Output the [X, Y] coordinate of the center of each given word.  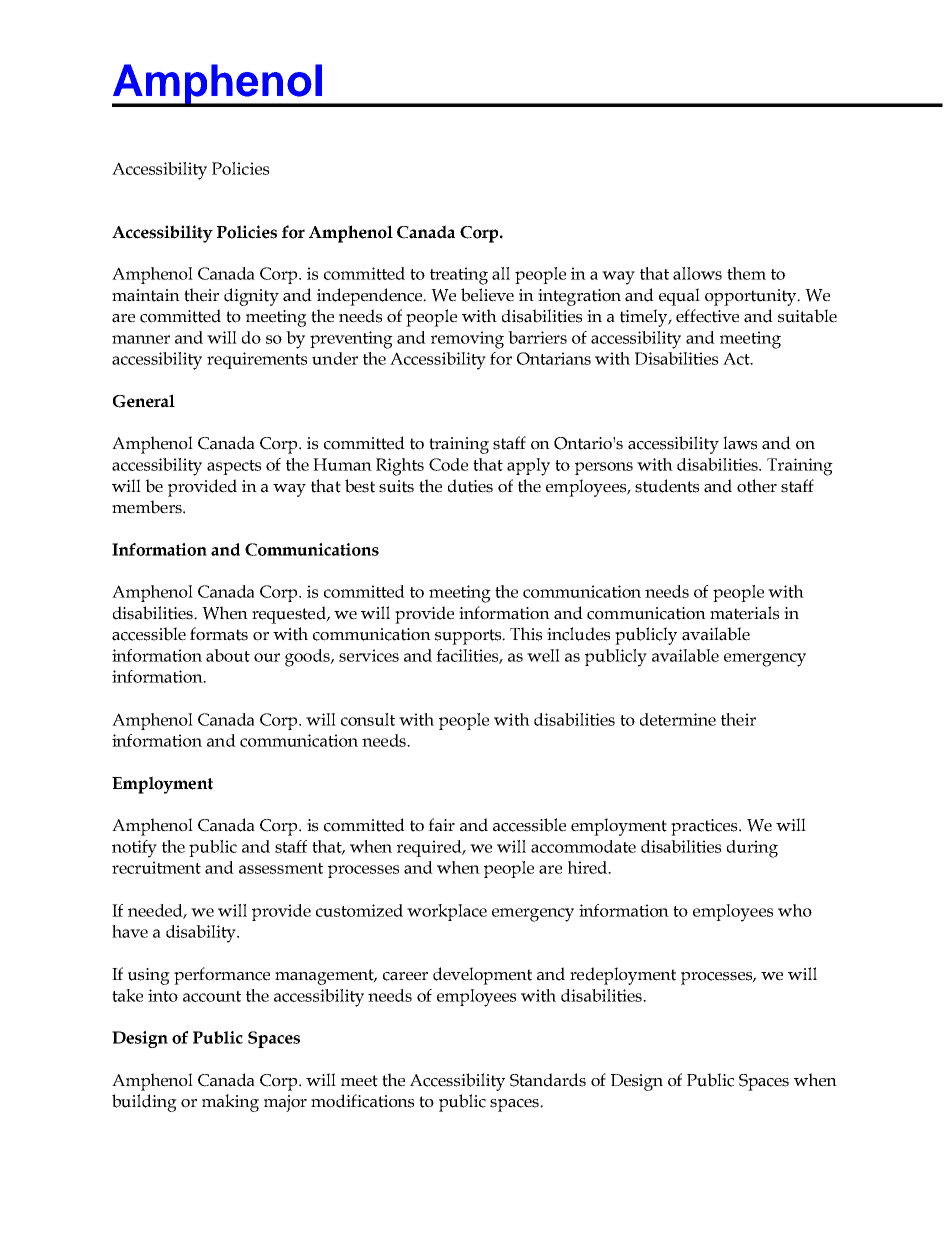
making [230, 1103]
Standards [548, 1080]
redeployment [623, 976]
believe [487, 295]
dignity [251, 297]
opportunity [752, 297]
